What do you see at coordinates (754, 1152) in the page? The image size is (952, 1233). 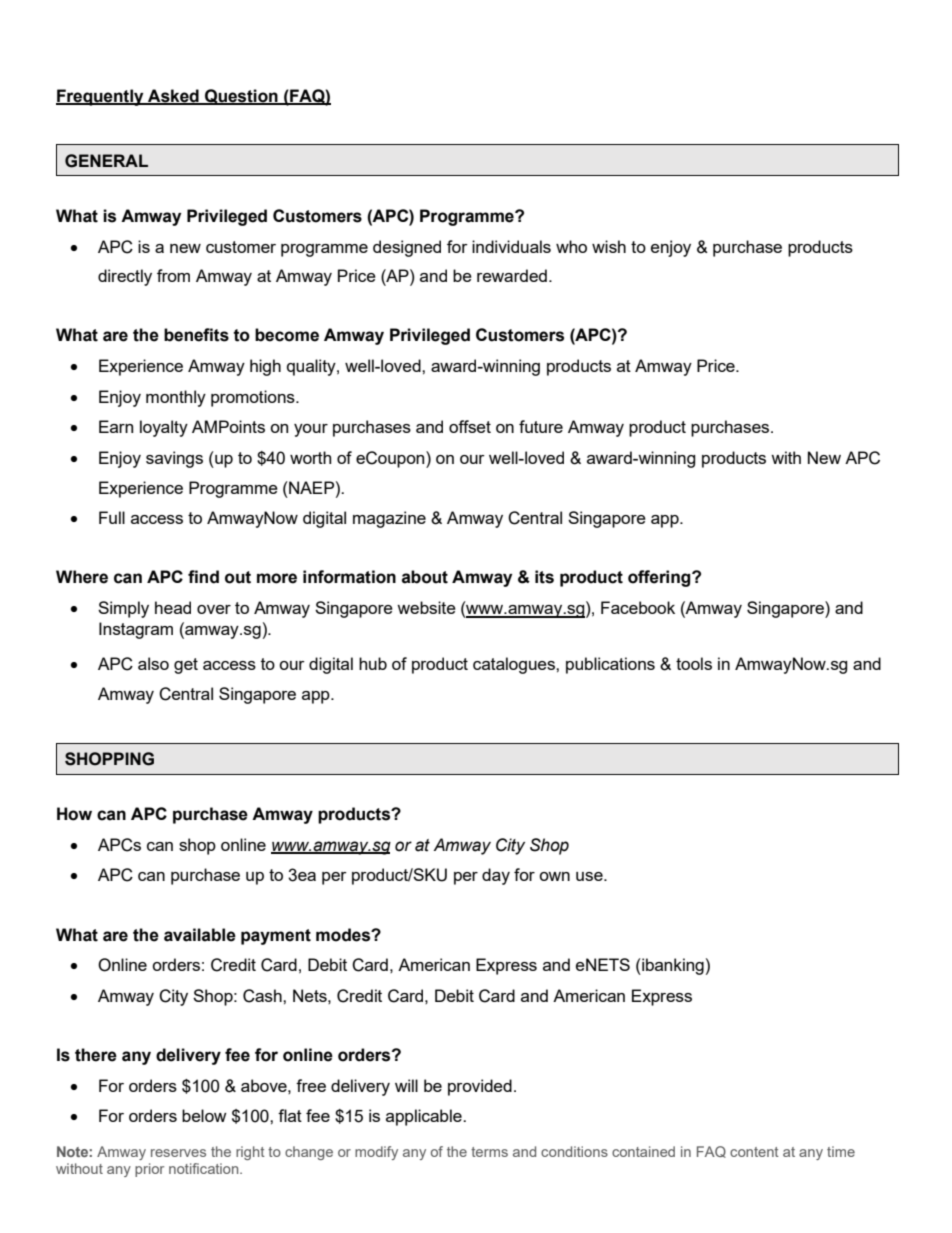 I see `content` at bounding box center [754, 1152].
